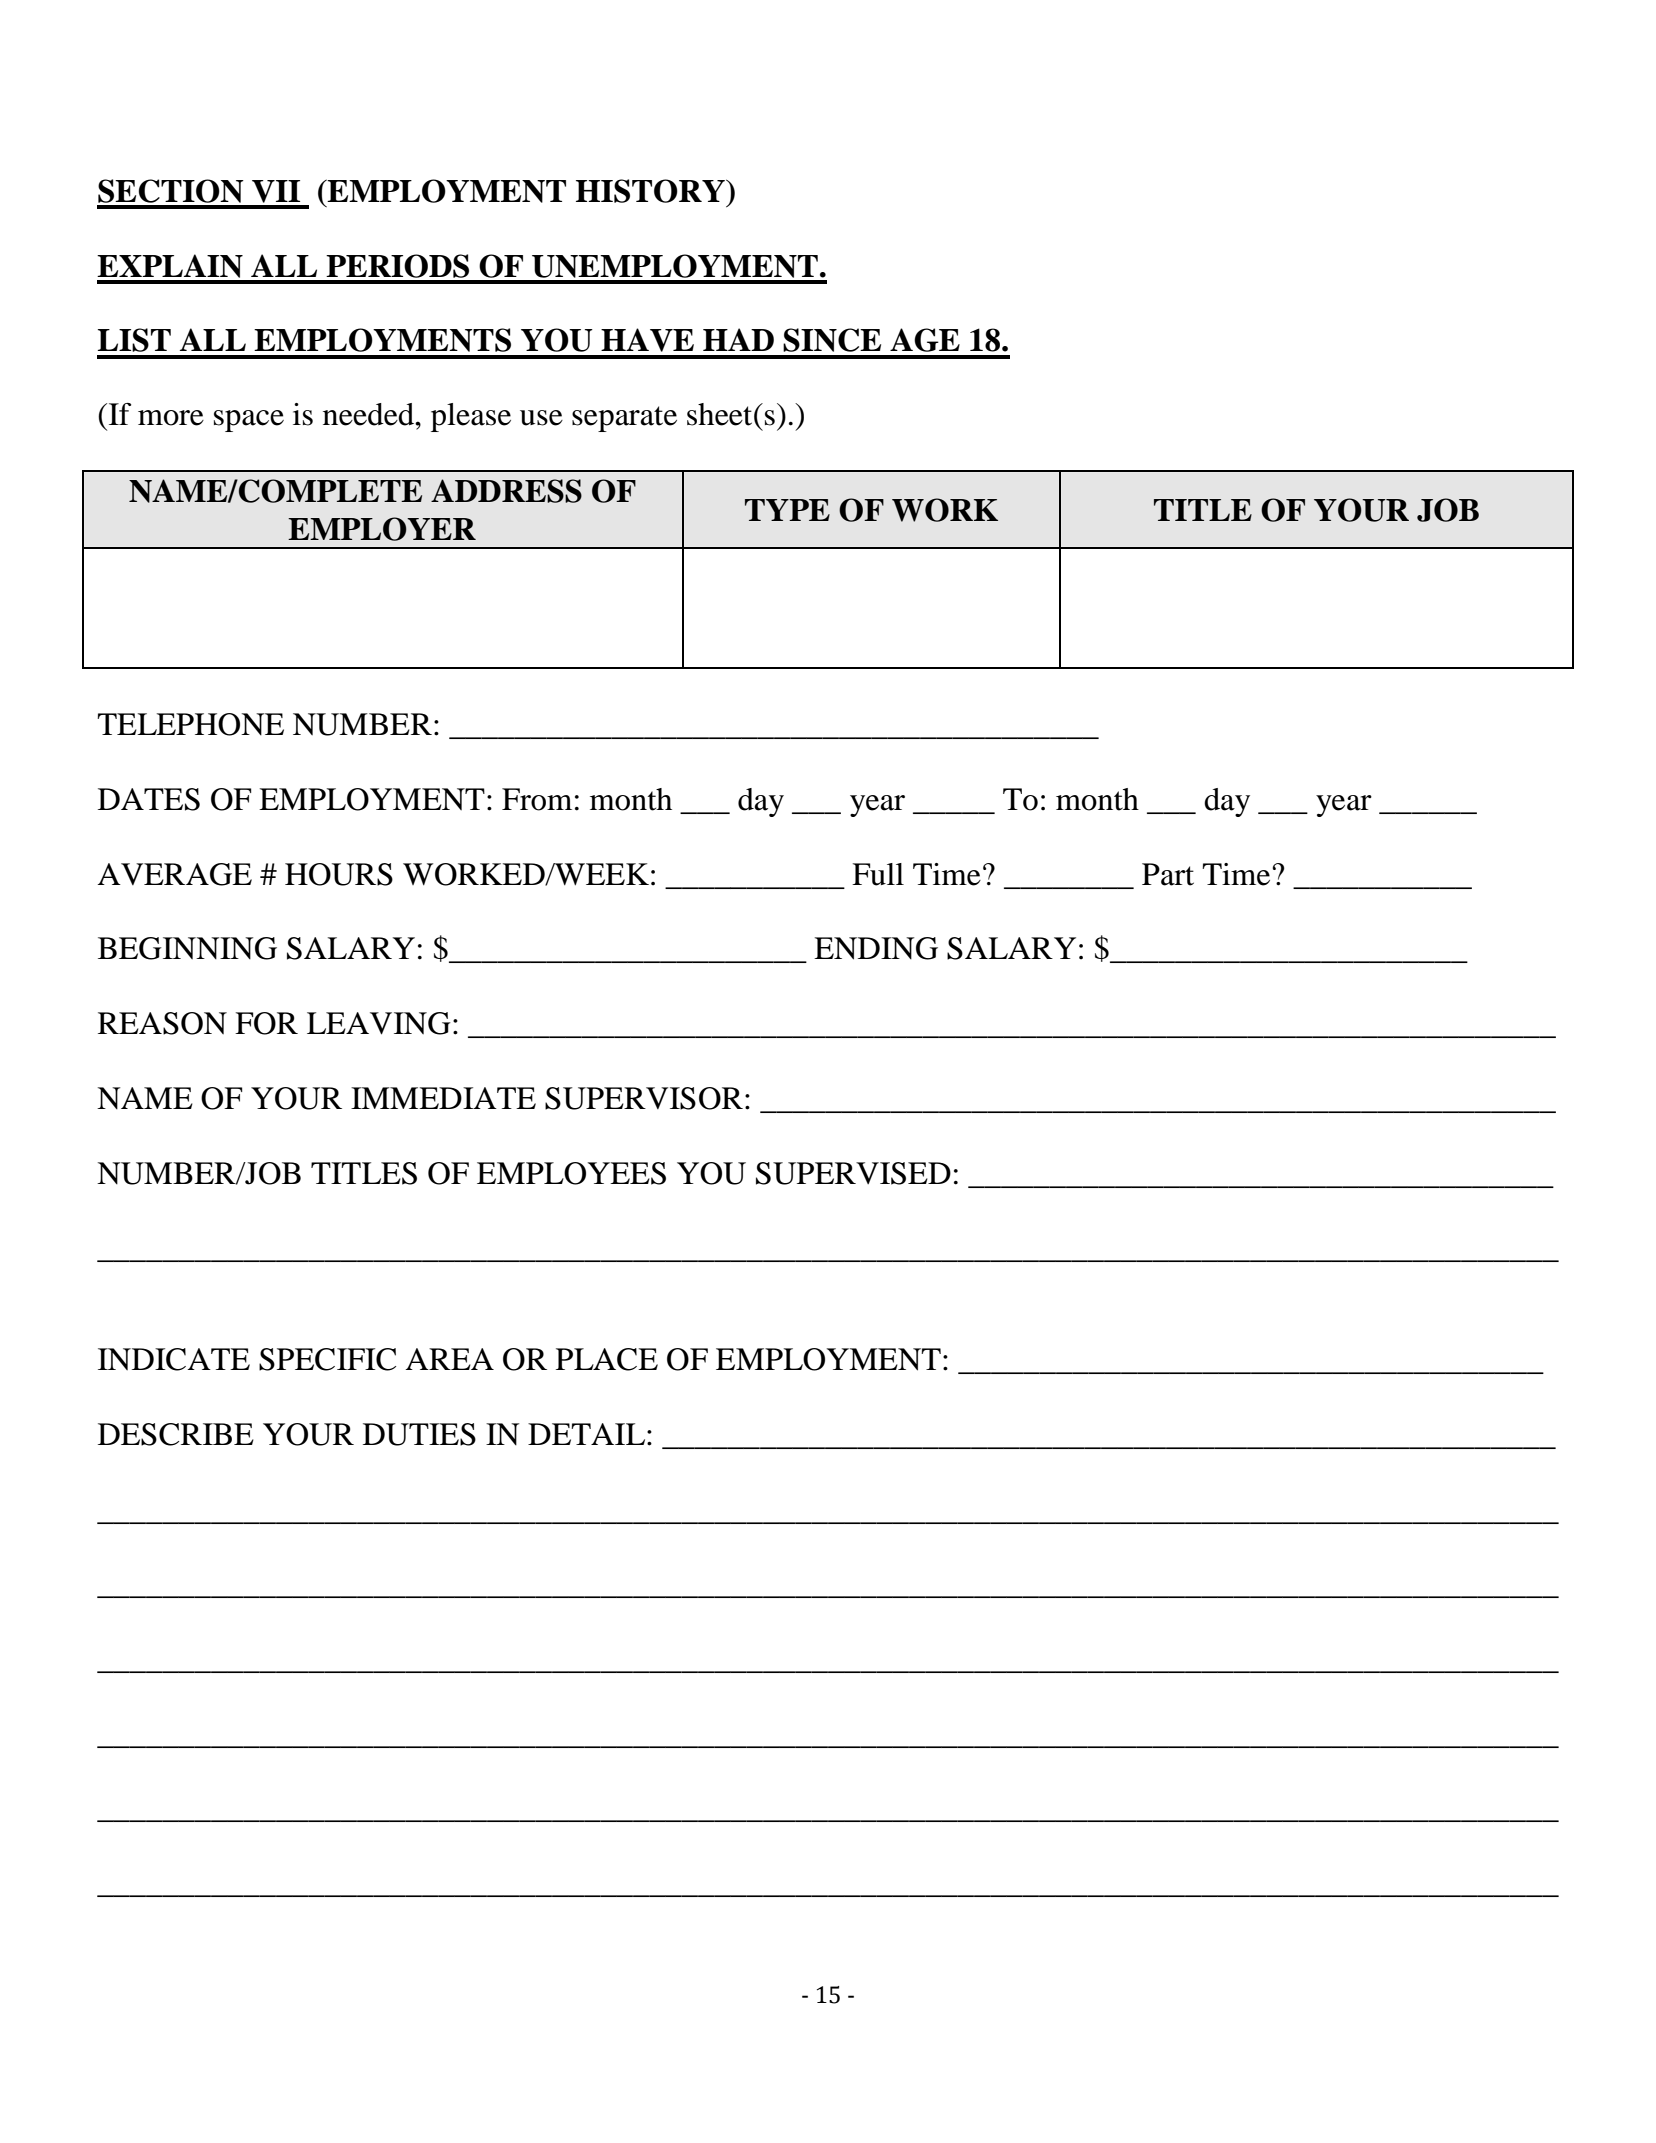 This screenshot has height=2143, width=1656. What do you see at coordinates (327, 1359) in the screenshot?
I see `SPECIFIC` at bounding box center [327, 1359].
